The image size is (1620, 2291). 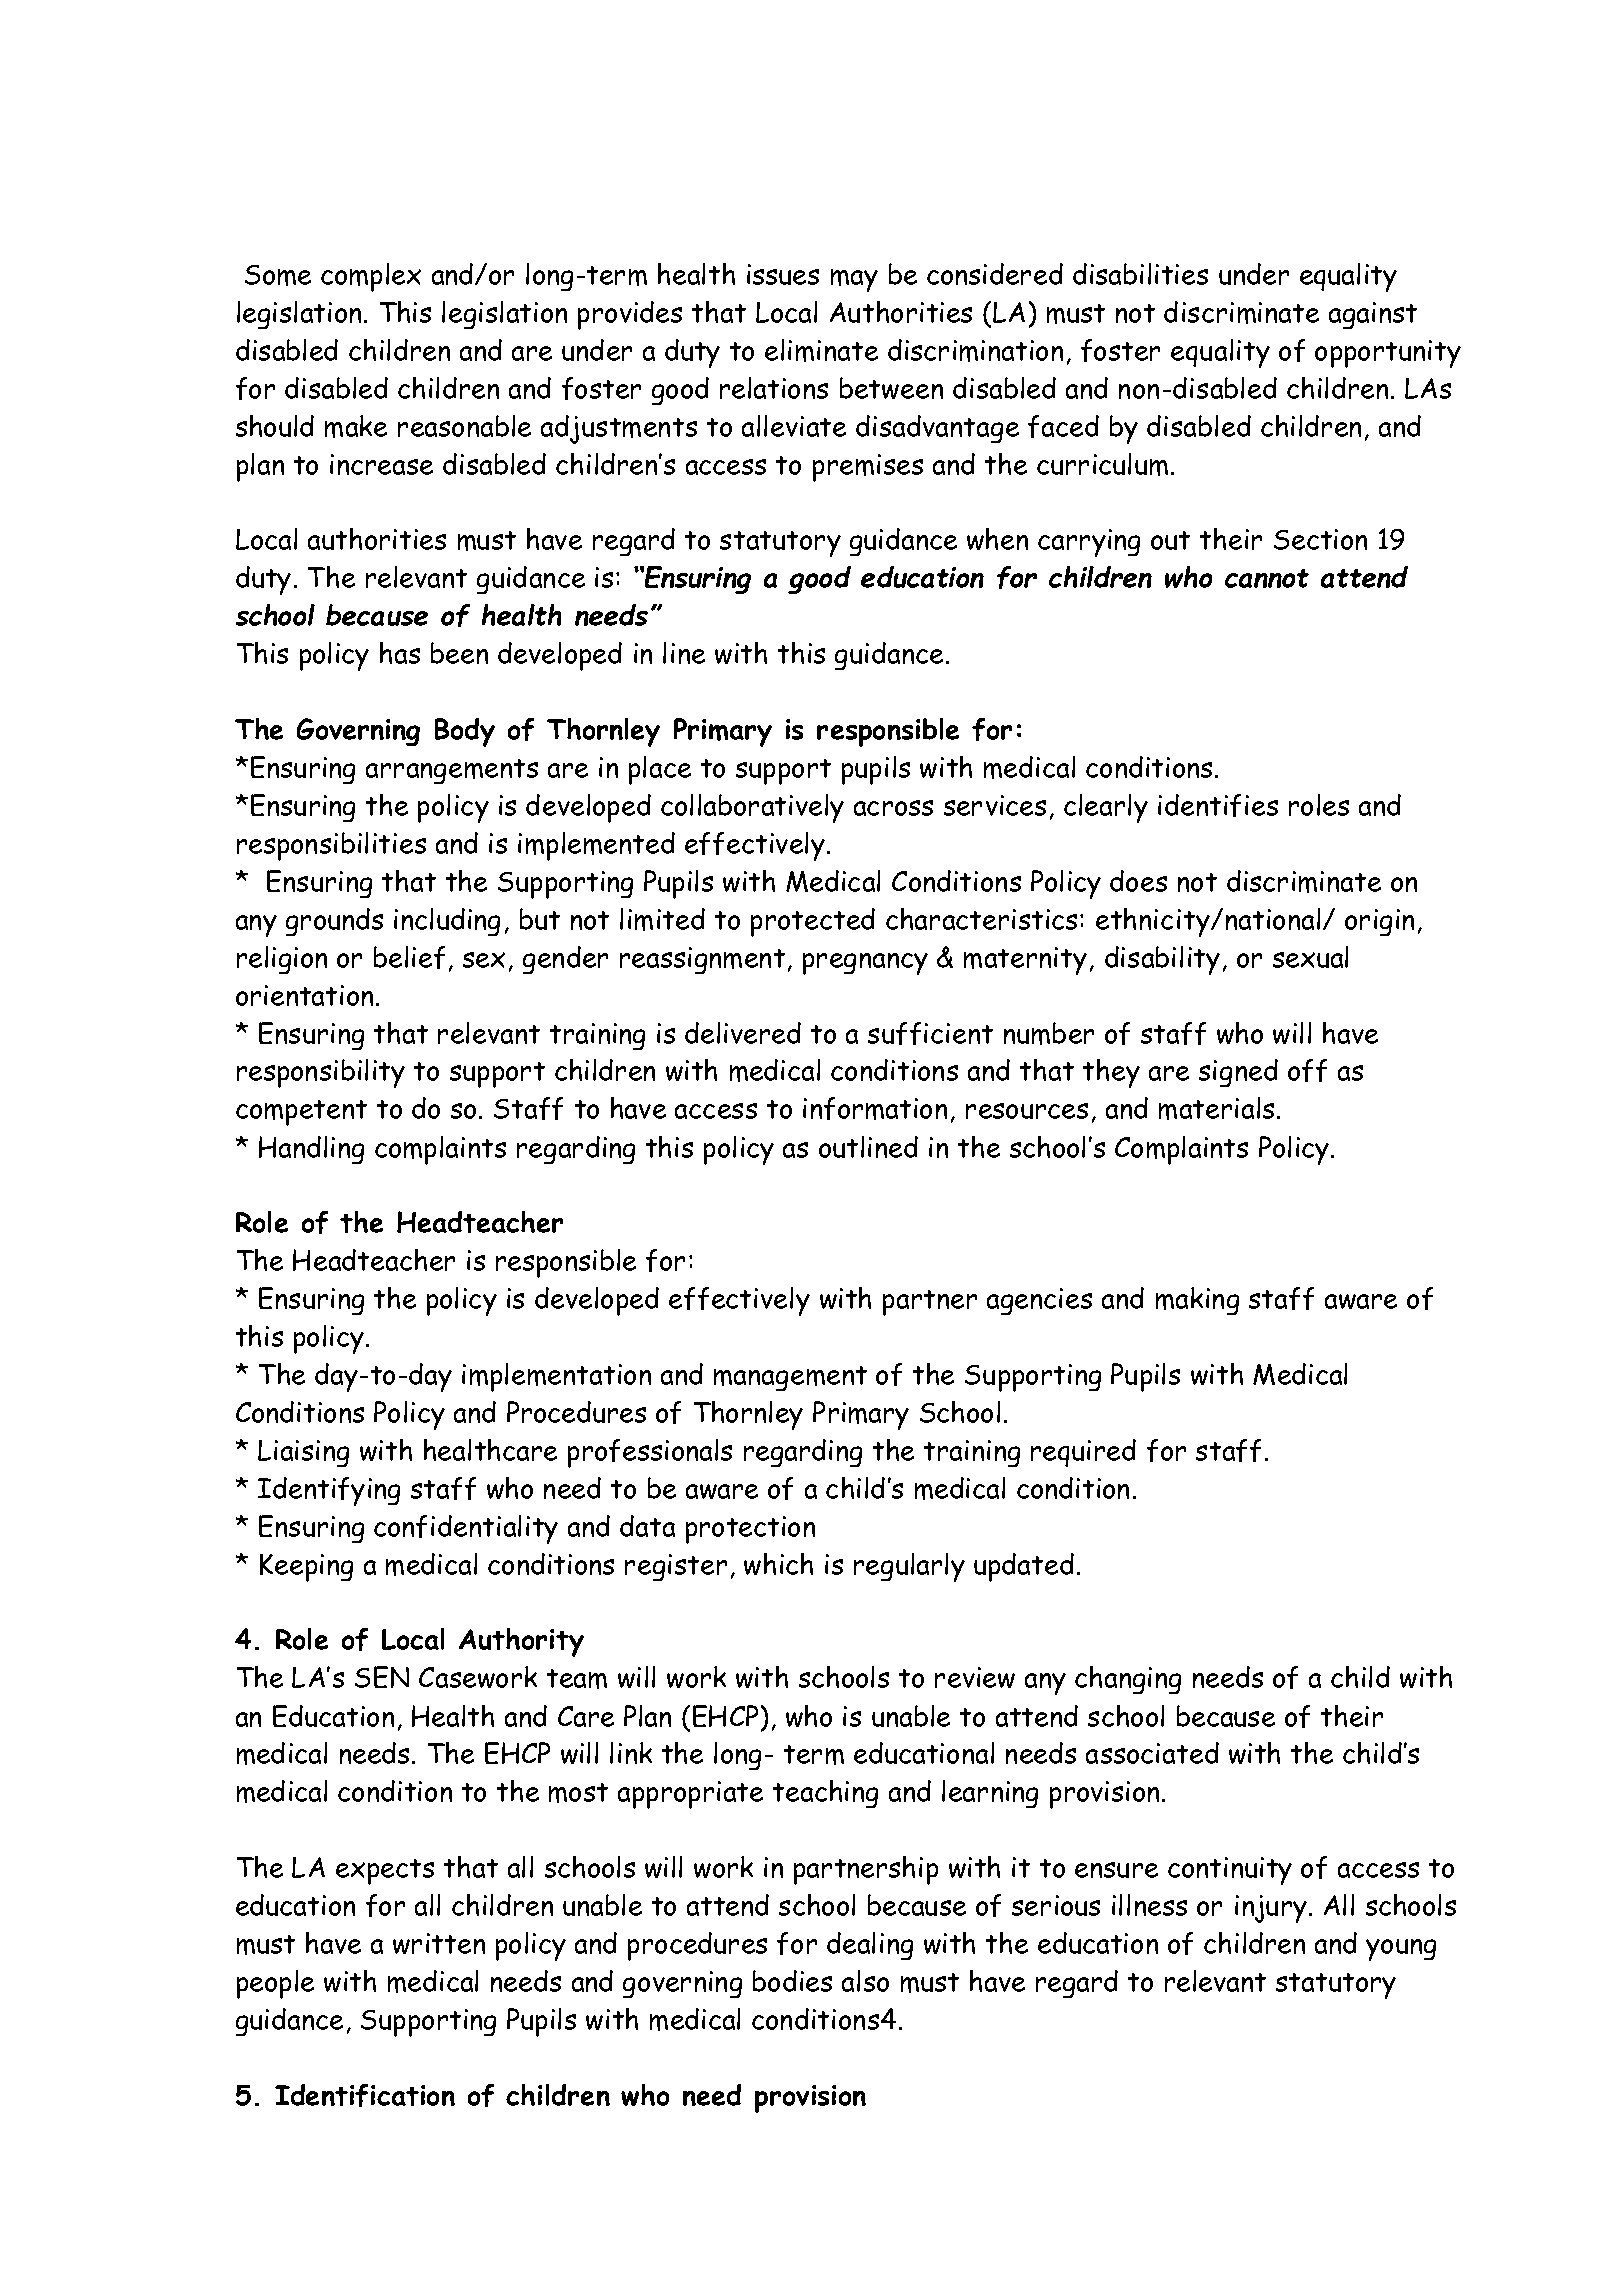 What do you see at coordinates (813, 922) in the document?
I see `protected` at bounding box center [813, 922].
